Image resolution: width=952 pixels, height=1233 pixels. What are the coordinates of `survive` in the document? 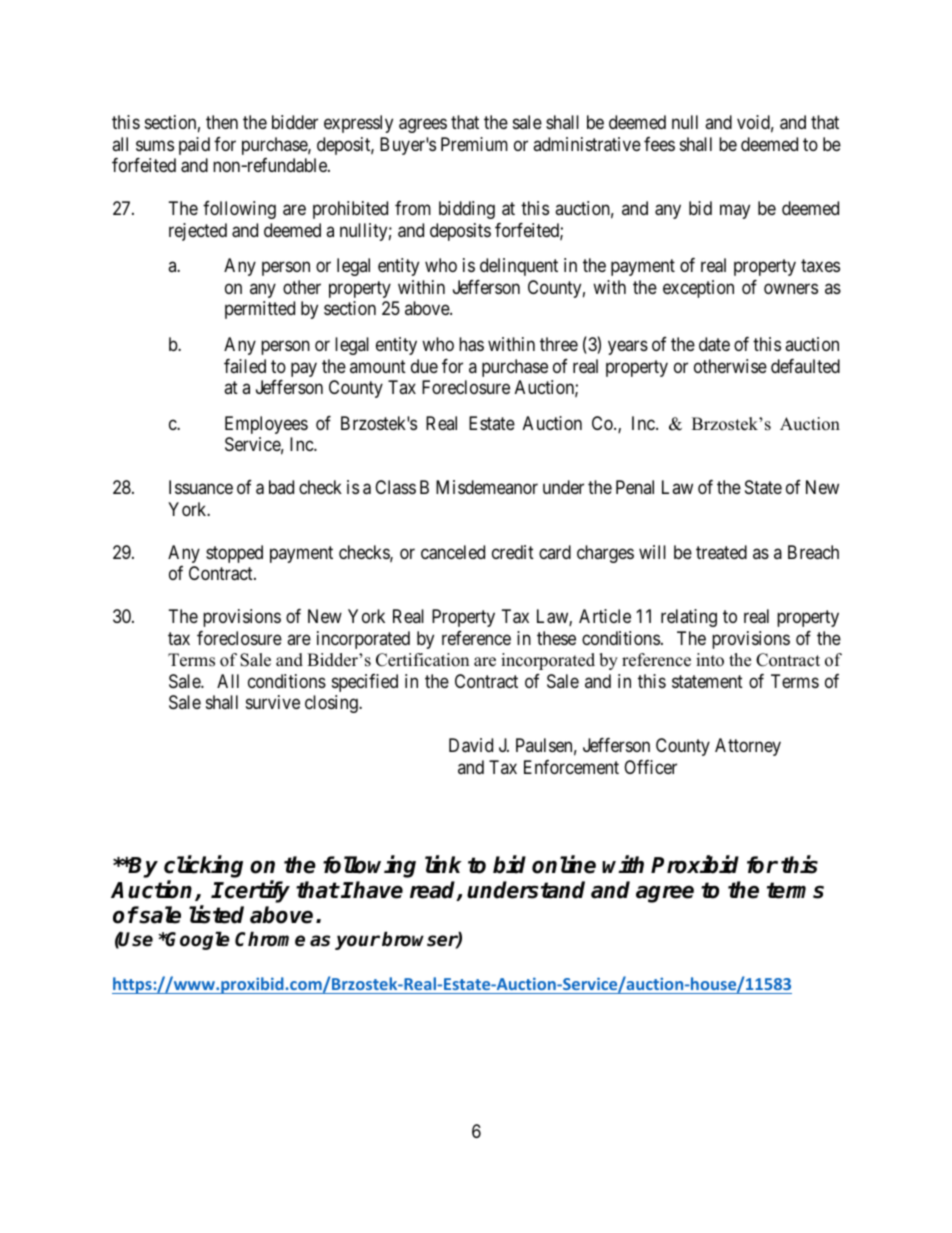 It's located at (273, 702).
